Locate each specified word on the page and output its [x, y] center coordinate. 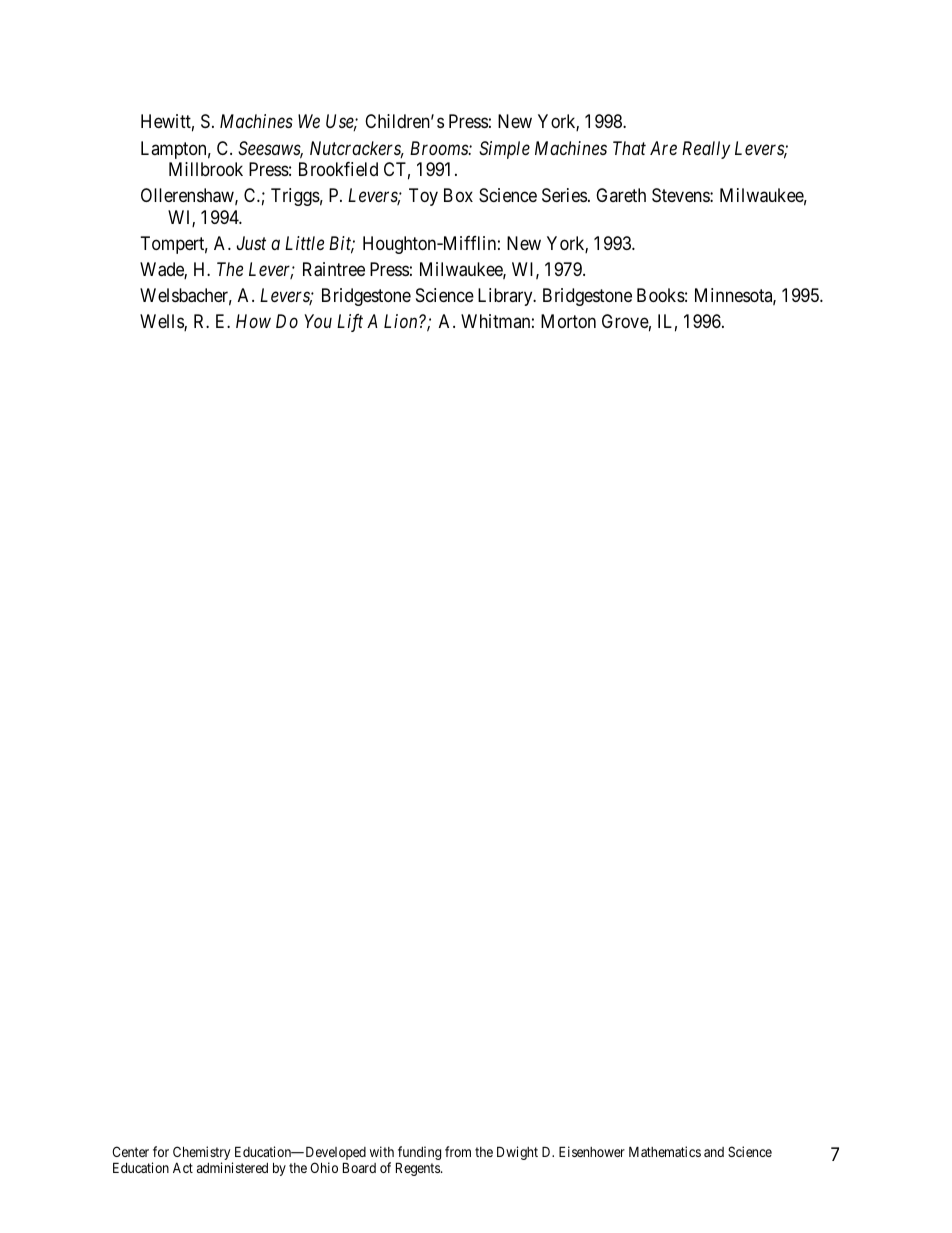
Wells [162, 322]
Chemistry [203, 1154]
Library [506, 297]
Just [251, 243]
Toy [423, 197]
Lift [350, 323]
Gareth [621, 195]
